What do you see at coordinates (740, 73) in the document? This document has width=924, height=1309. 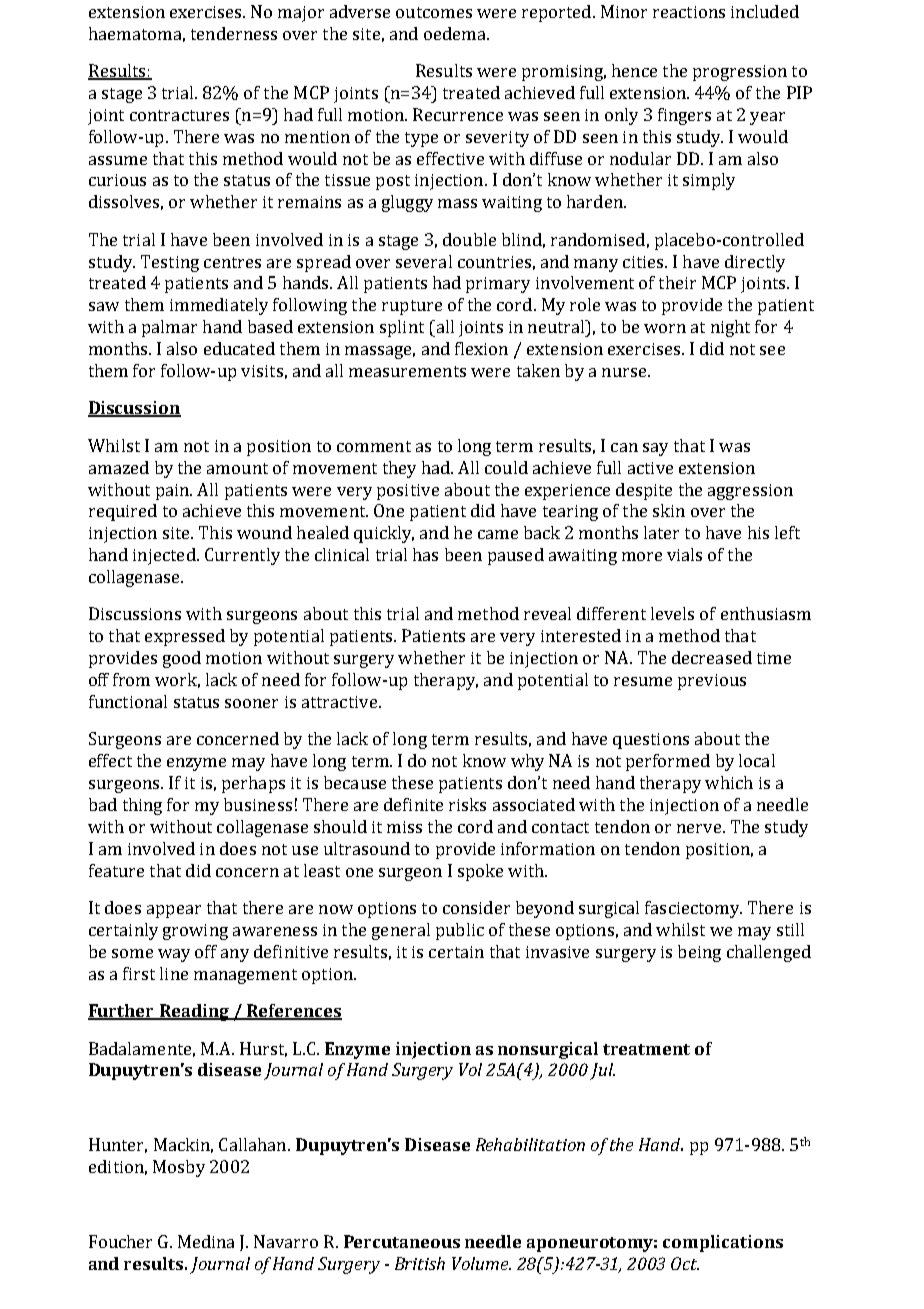 I see `progression` at bounding box center [740, 73].
